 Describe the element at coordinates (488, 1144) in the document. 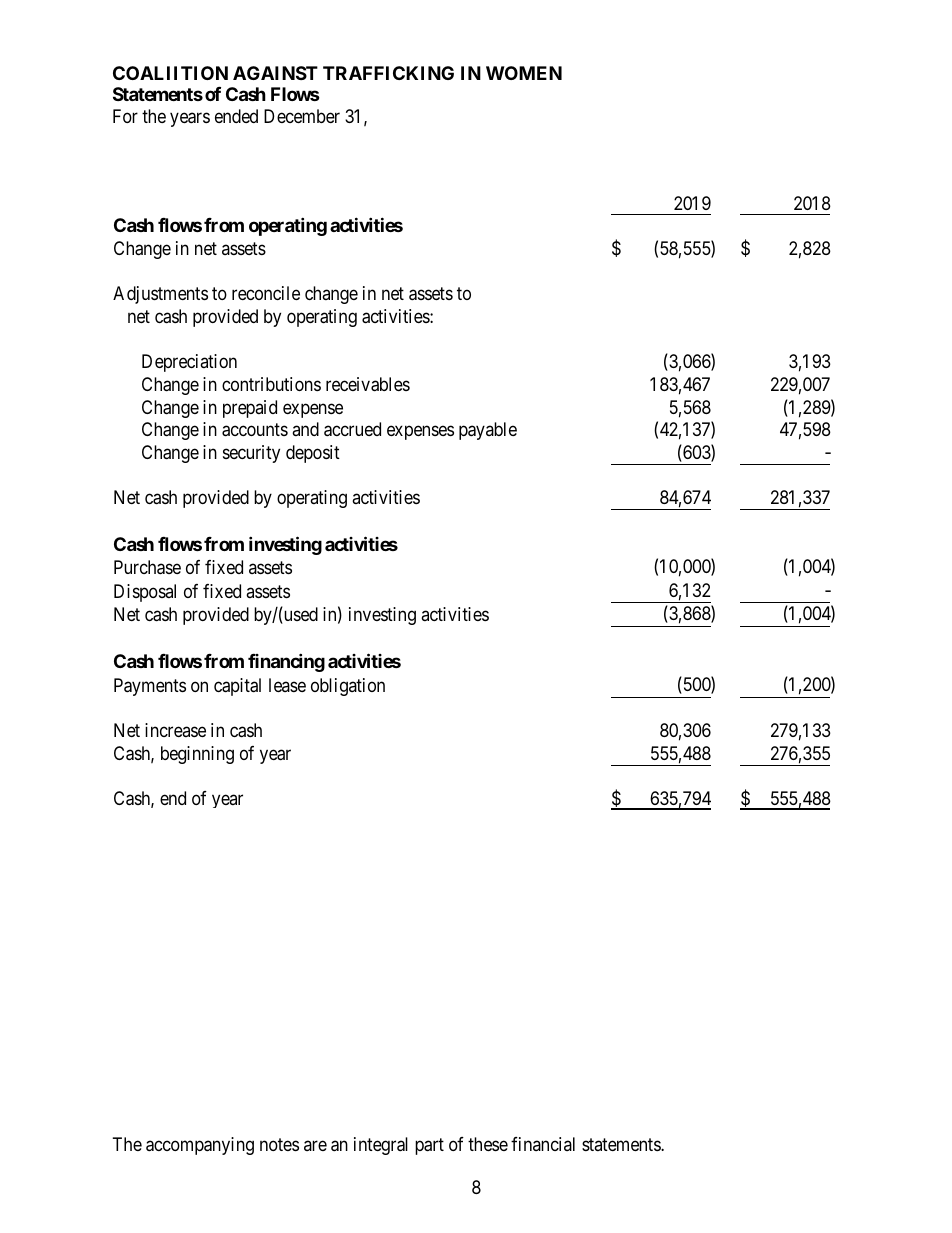

I see `these` at that location.
